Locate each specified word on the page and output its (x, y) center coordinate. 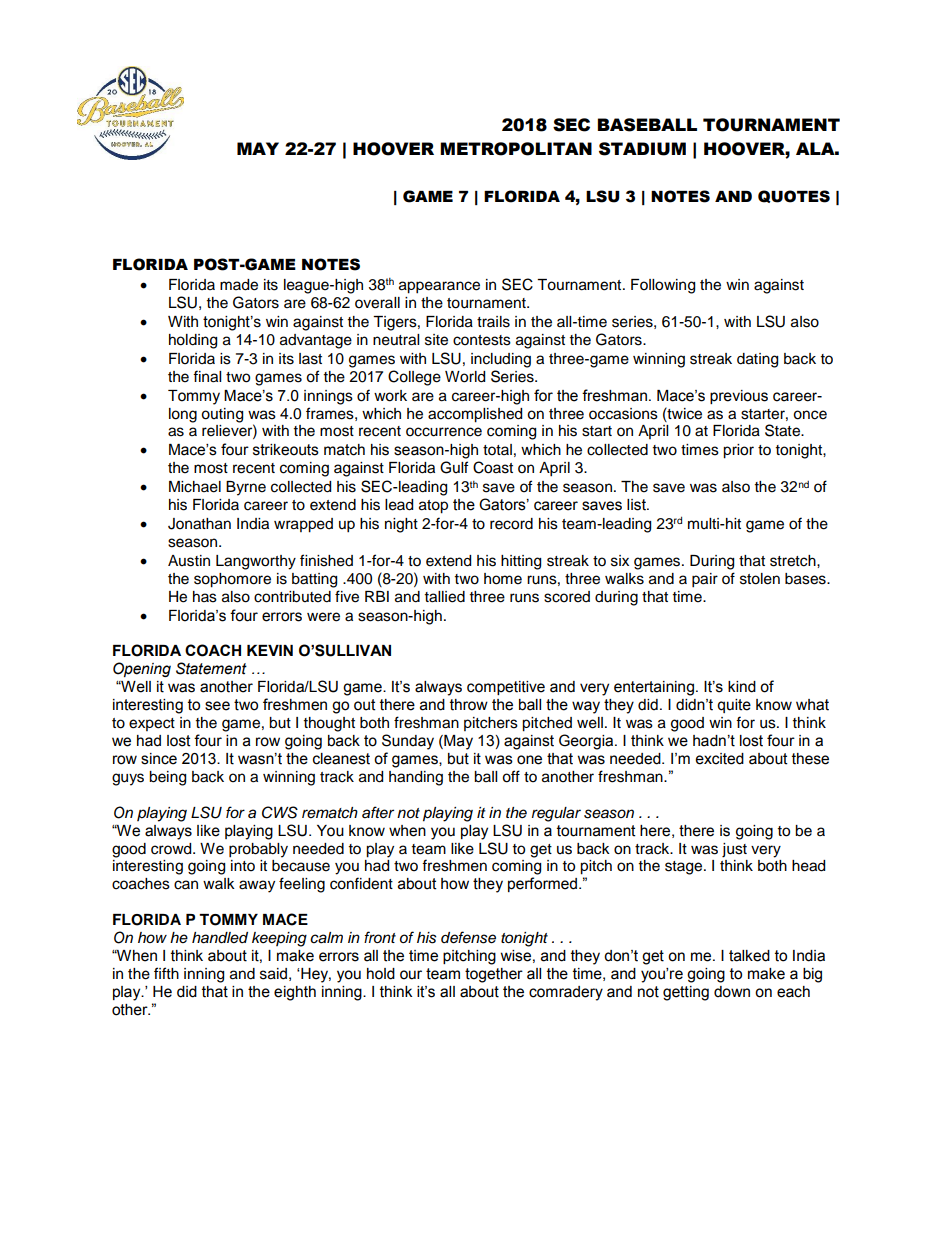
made (239, 285)
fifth (166, 973)
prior (738, 451)
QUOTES (794, 196)
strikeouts (286, 450)
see (217, 706)
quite (734, 706)
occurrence (444, 432)
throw (469, 705)
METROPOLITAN (516, 149)
